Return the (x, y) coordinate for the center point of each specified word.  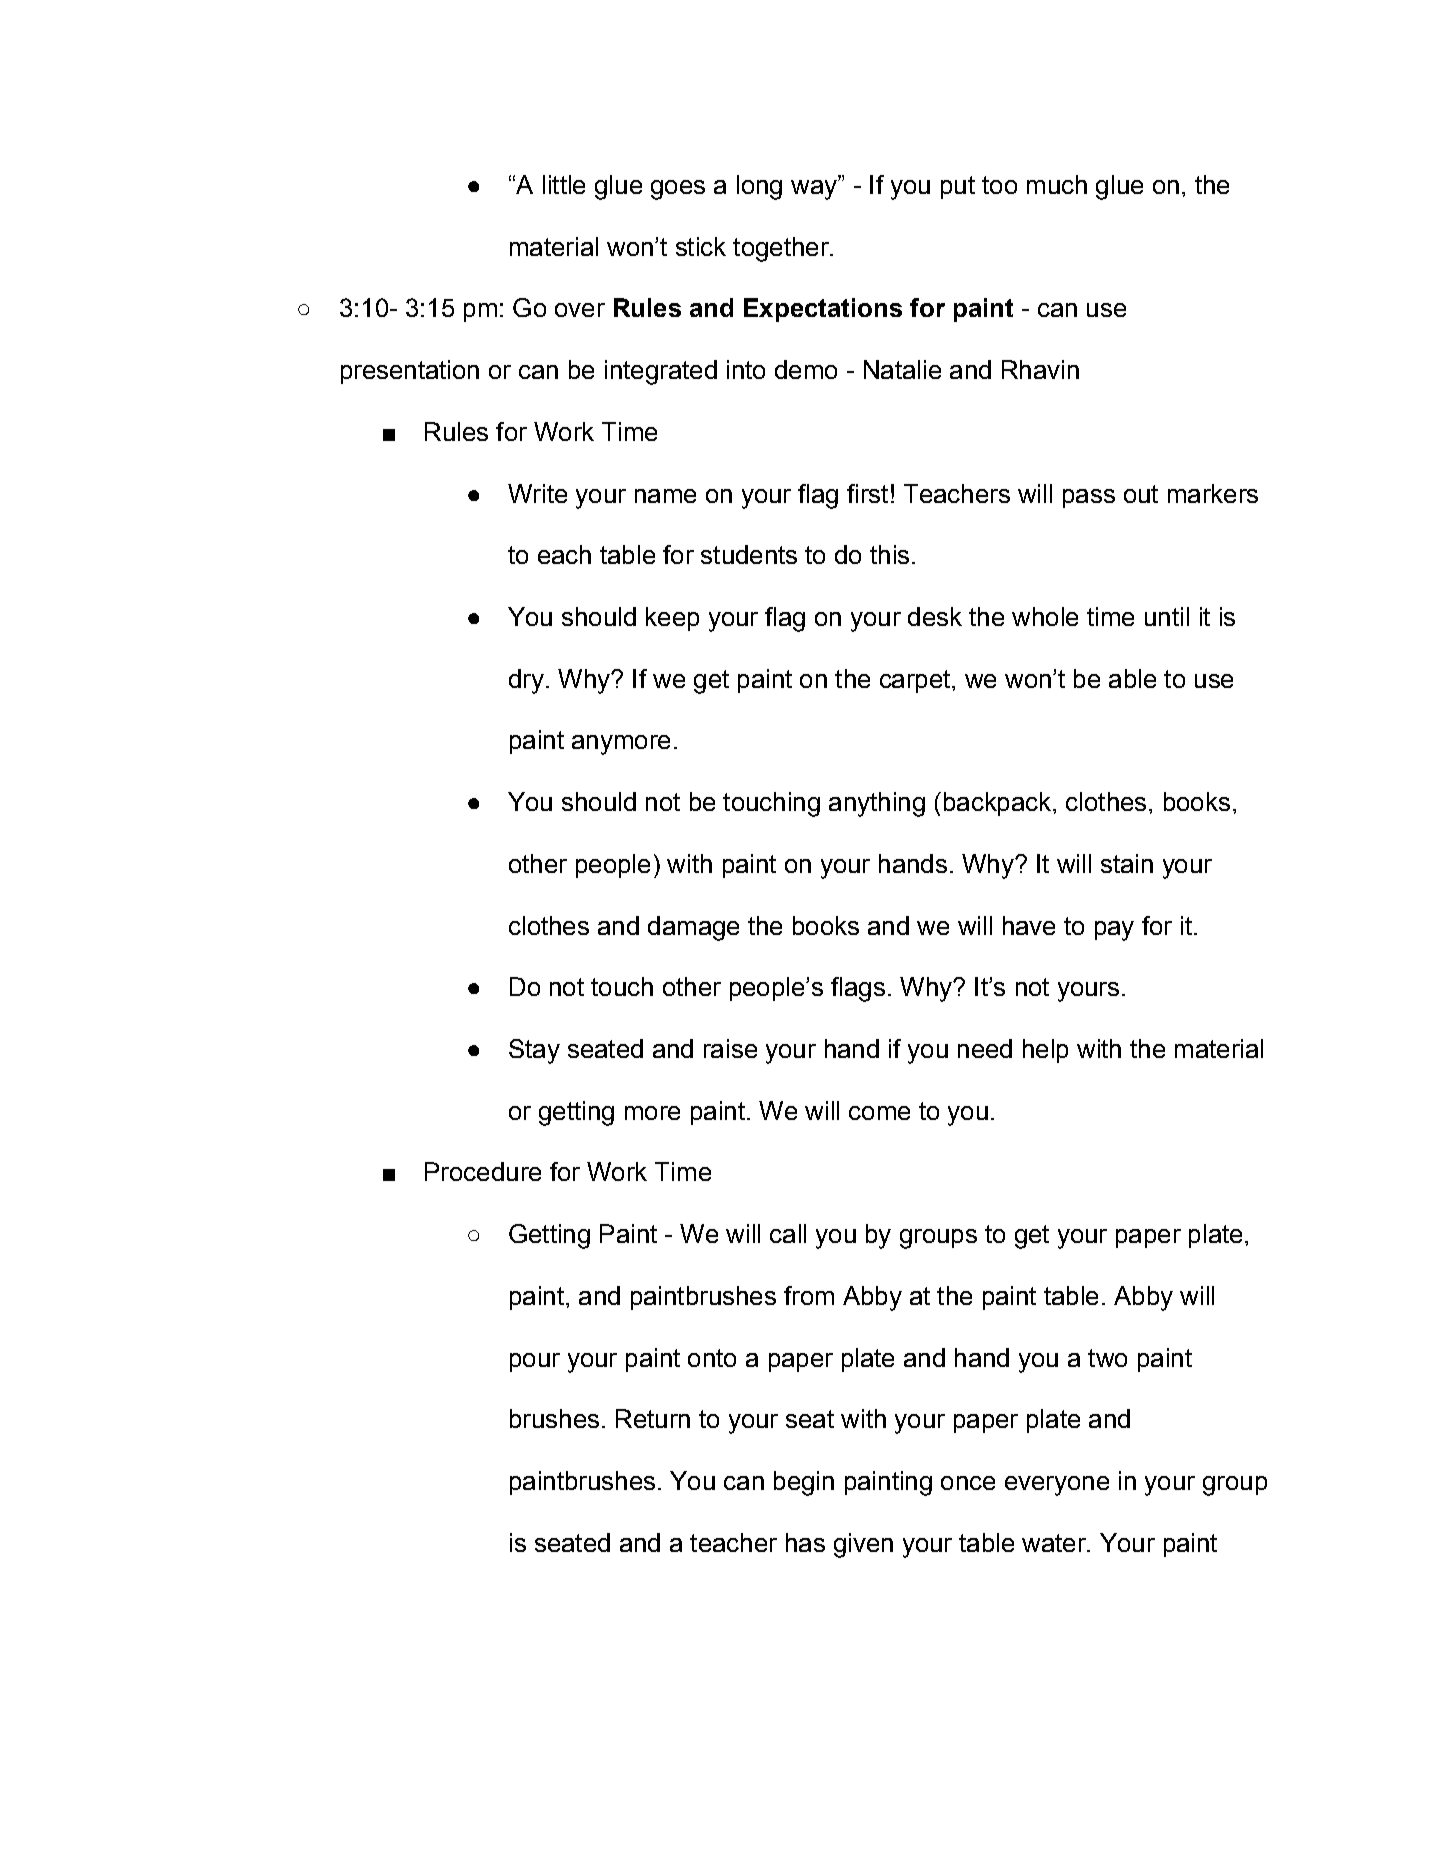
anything (877, 804)
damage (693, 928)
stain (1127, 863)
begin (804, 1483)
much (1057, 184)
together (782, 249)
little (564, 184)
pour (535, 1362)
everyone (1057, 1486)
